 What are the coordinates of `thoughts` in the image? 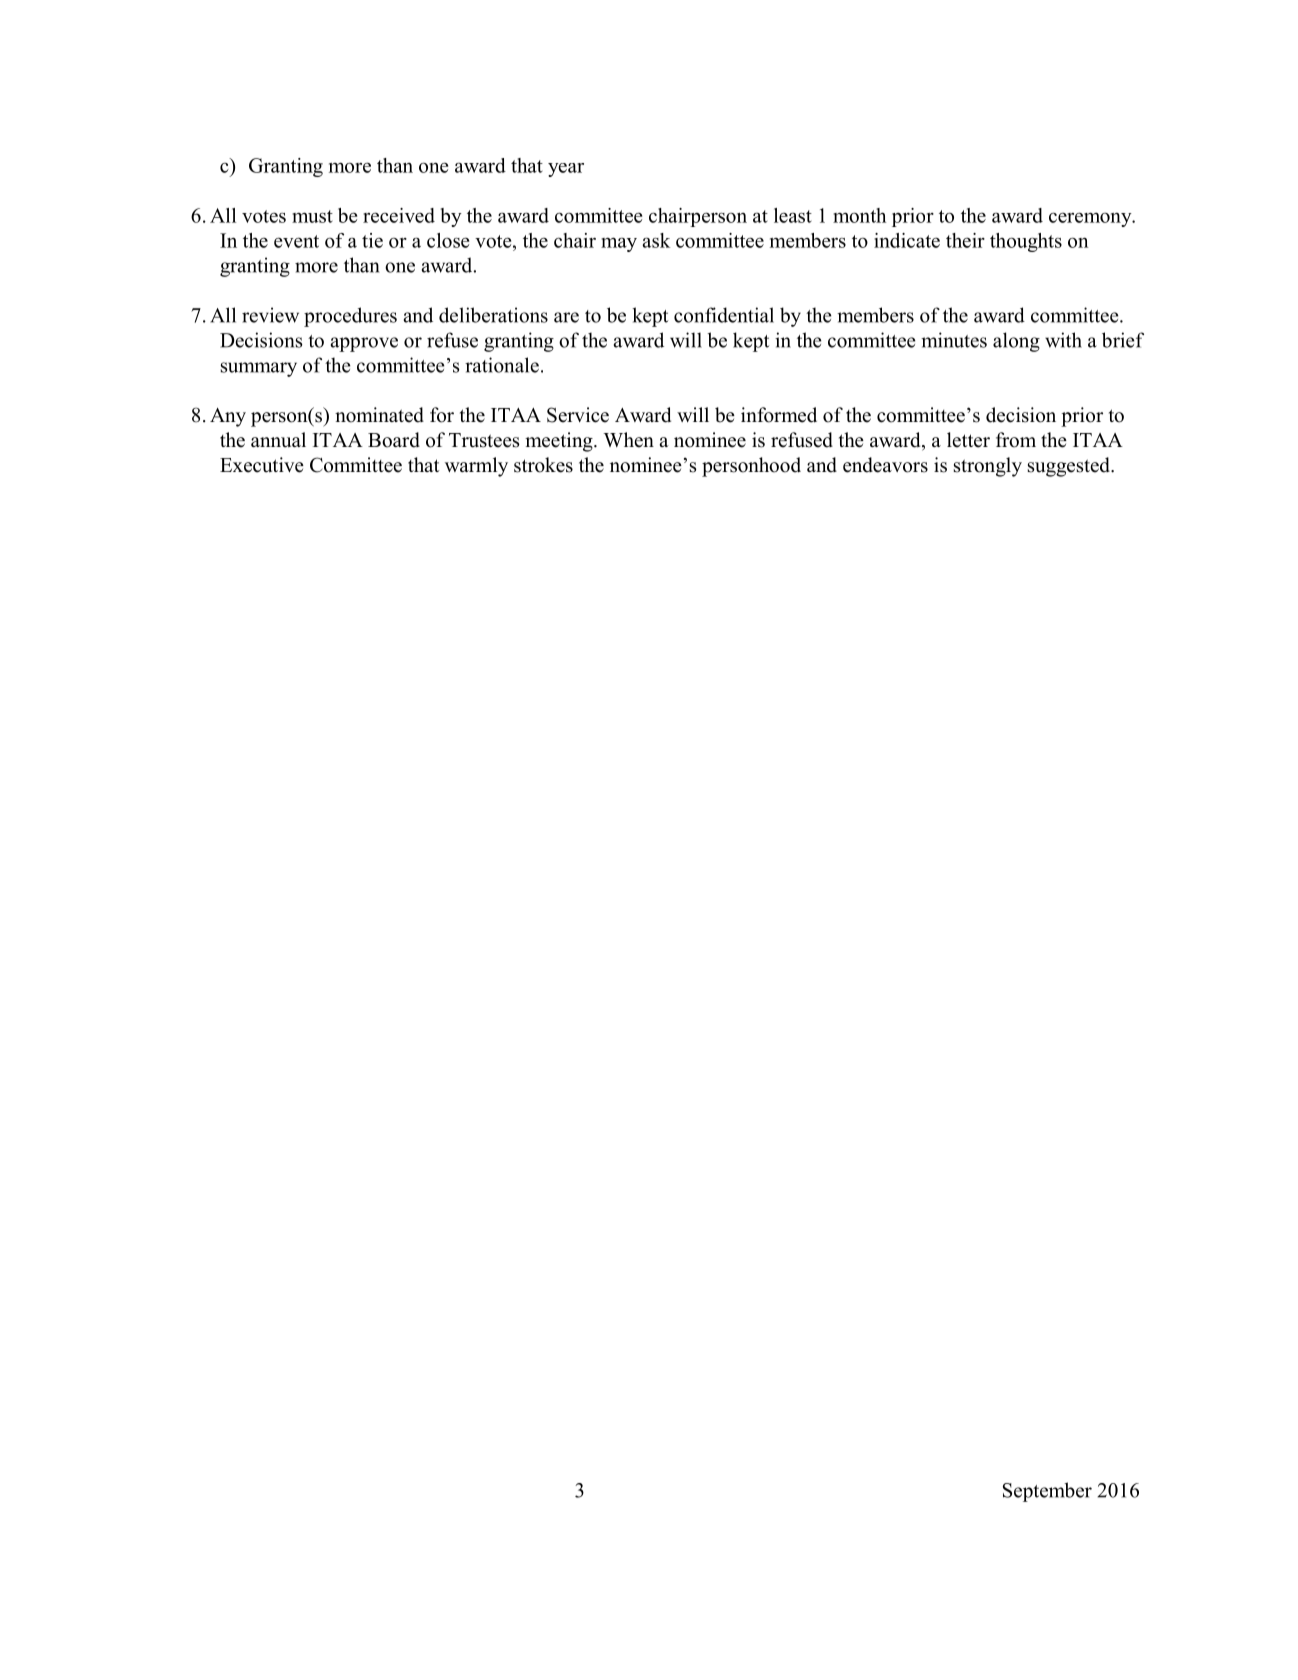 It's located at (1026, 242).
